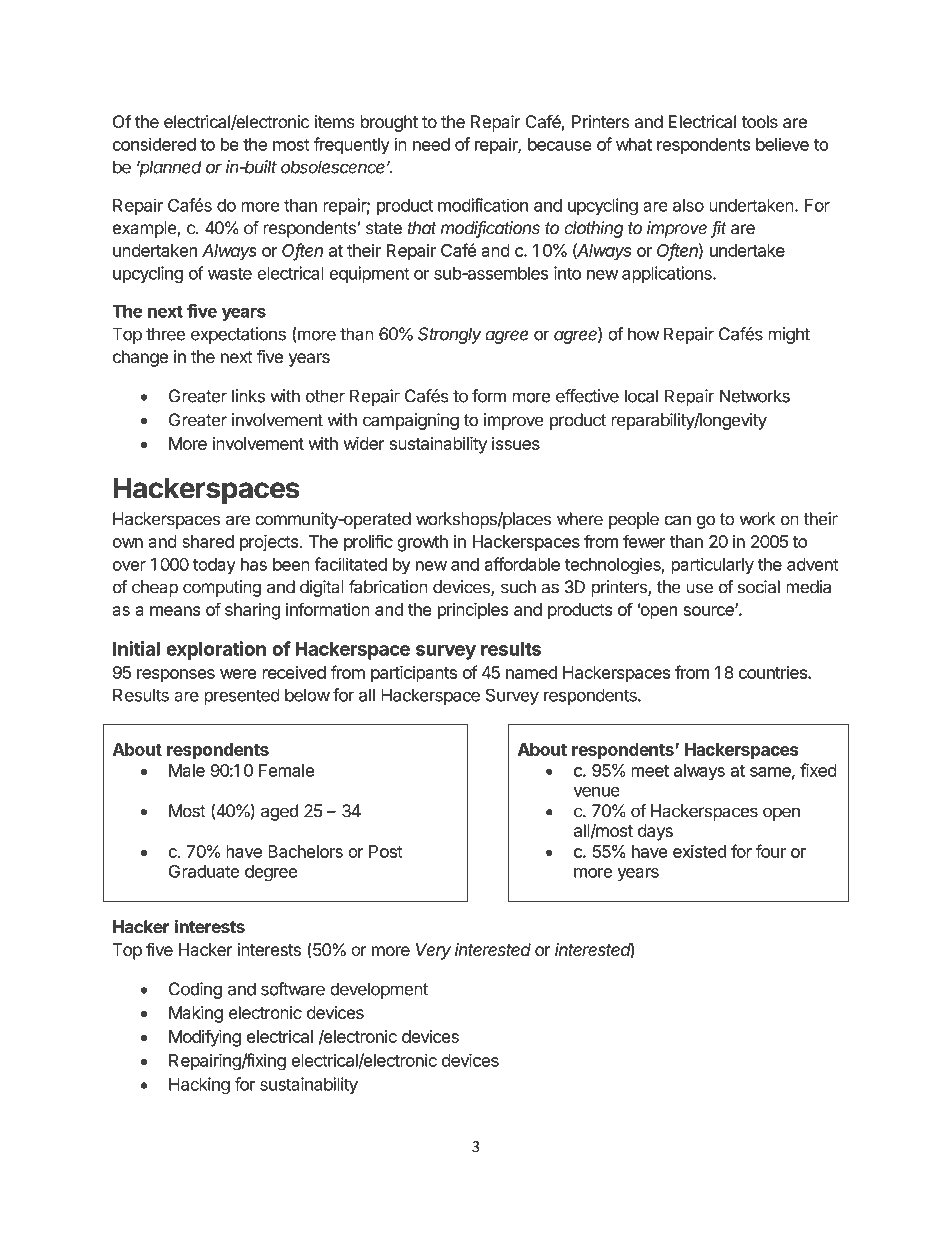 This screenshot has height=1233, width=952. I want to click on Post, so click(386, 851).
